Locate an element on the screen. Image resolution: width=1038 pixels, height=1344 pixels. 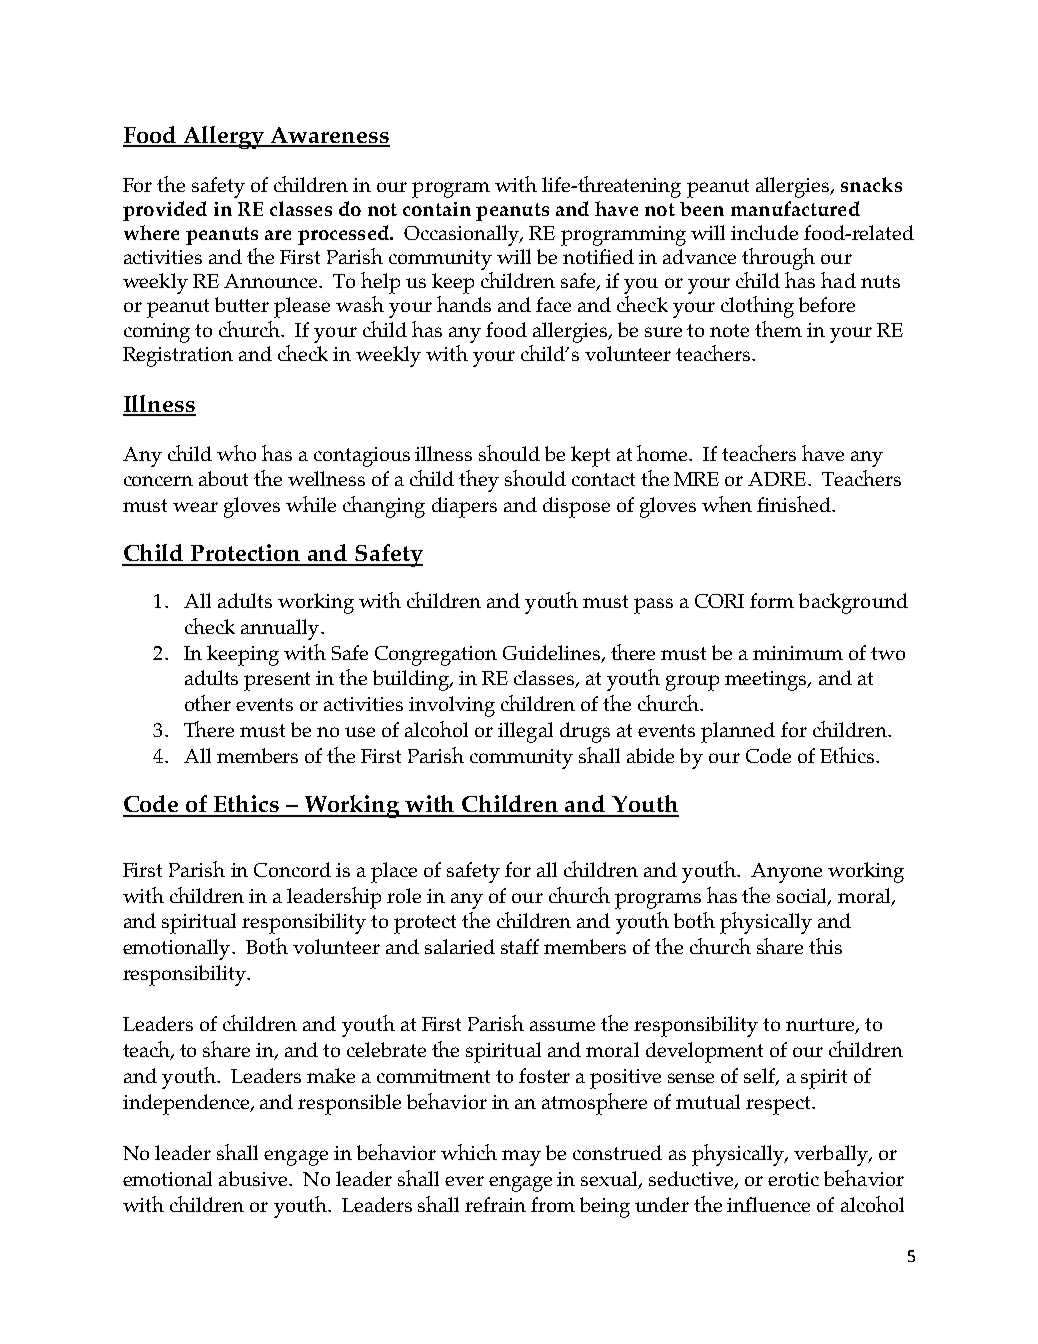
Guidelines is located at coordinates (551, 652).
